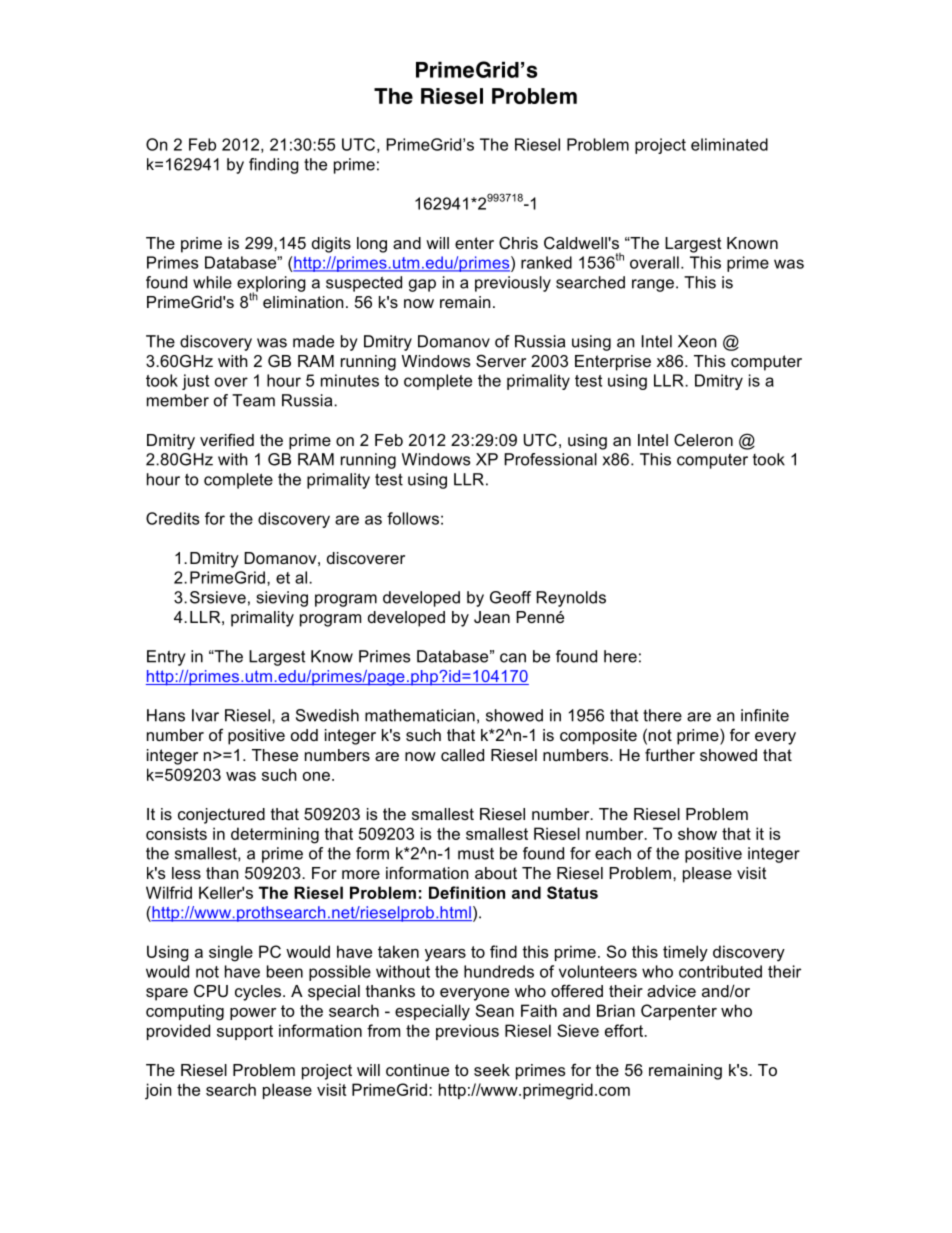 The image size is (952, 1233). What do you see at coordinates (413, 518) in the image?
I see `follows` at bounding box center [413, 518].
